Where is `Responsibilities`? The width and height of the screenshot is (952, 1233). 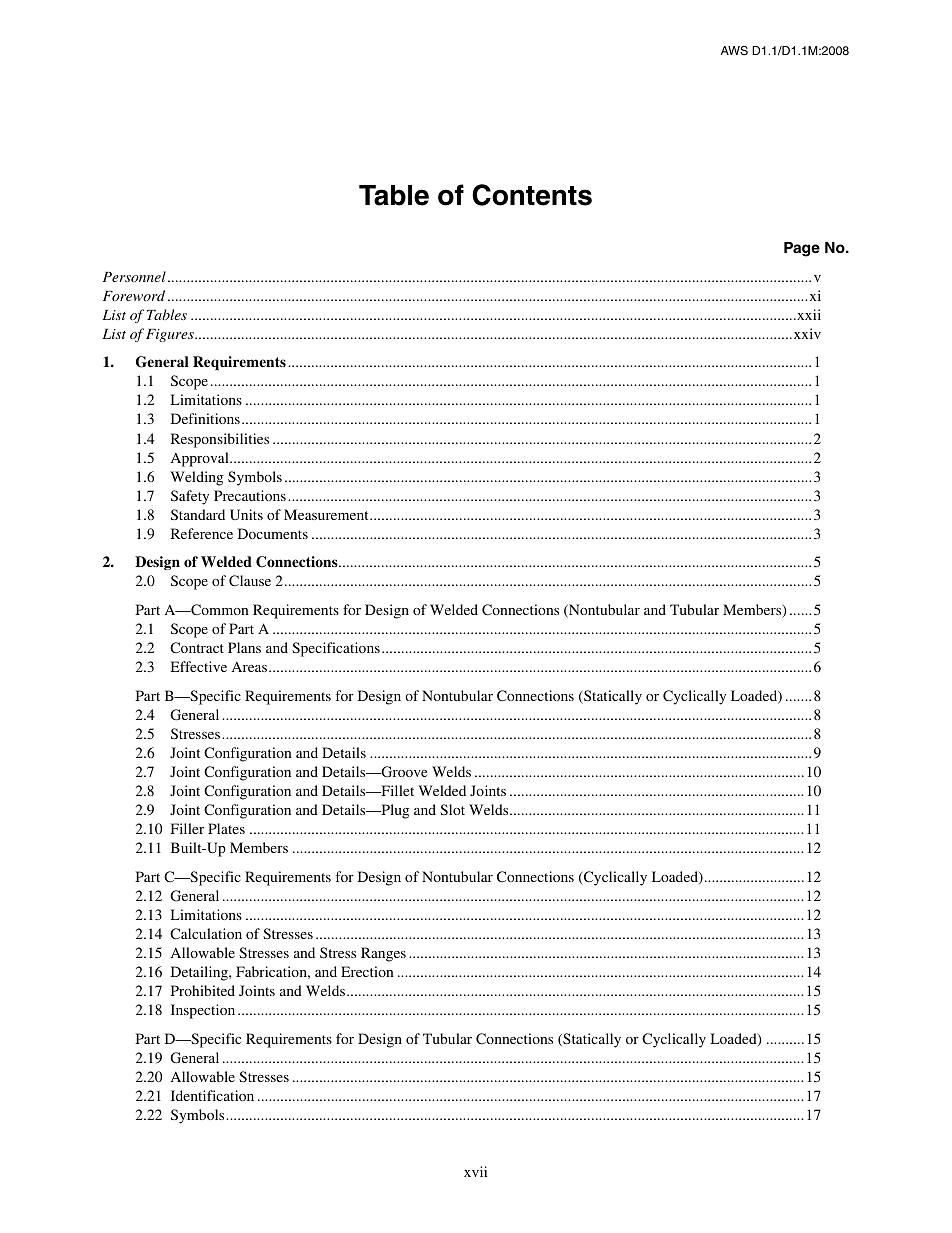
Responsibilities is located at coordinates (219, 440).
